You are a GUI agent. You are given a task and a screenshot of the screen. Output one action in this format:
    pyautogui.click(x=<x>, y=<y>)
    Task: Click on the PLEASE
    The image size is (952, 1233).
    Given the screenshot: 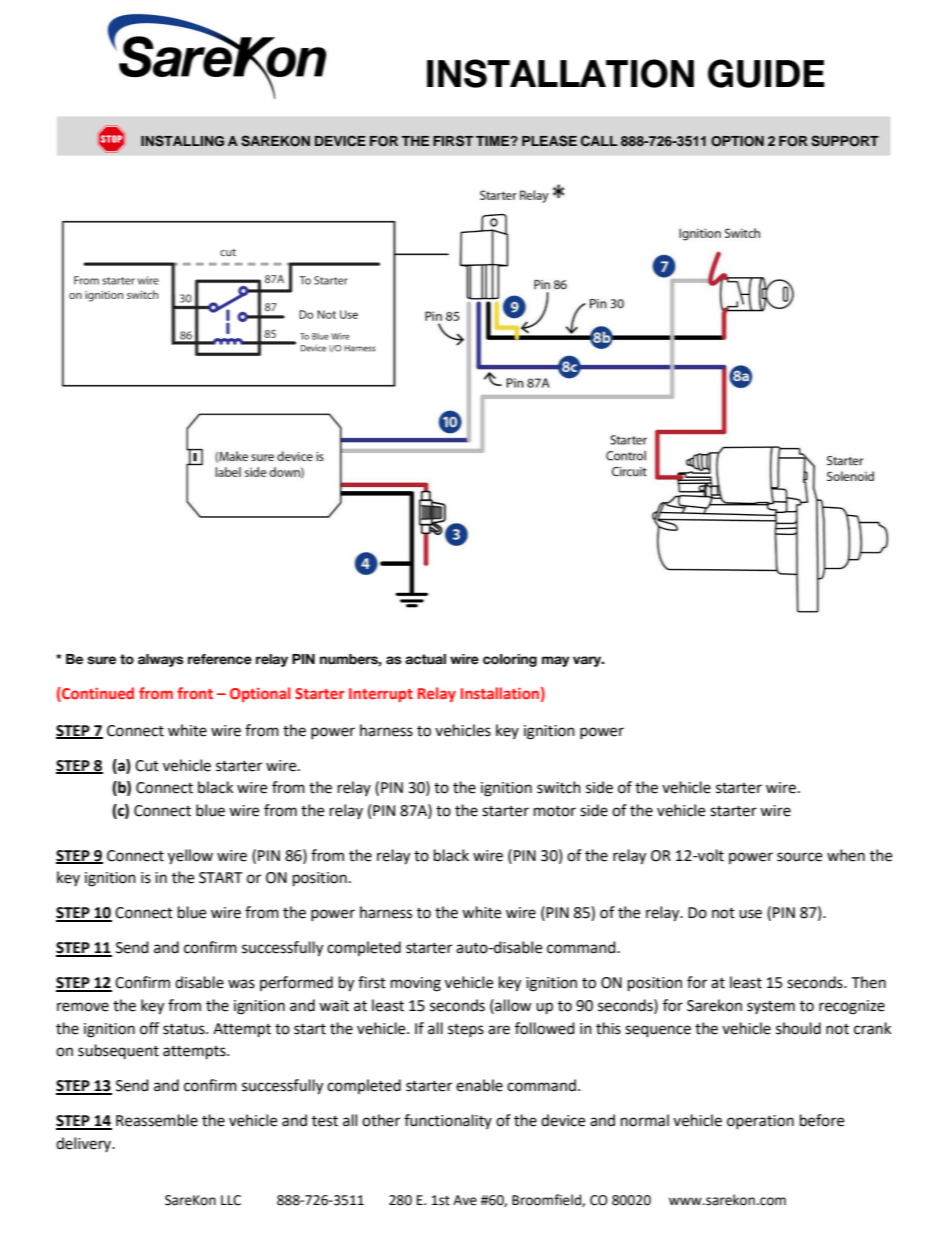 What is the action you would take?
    pyautogui.click(x=549, y=141)
